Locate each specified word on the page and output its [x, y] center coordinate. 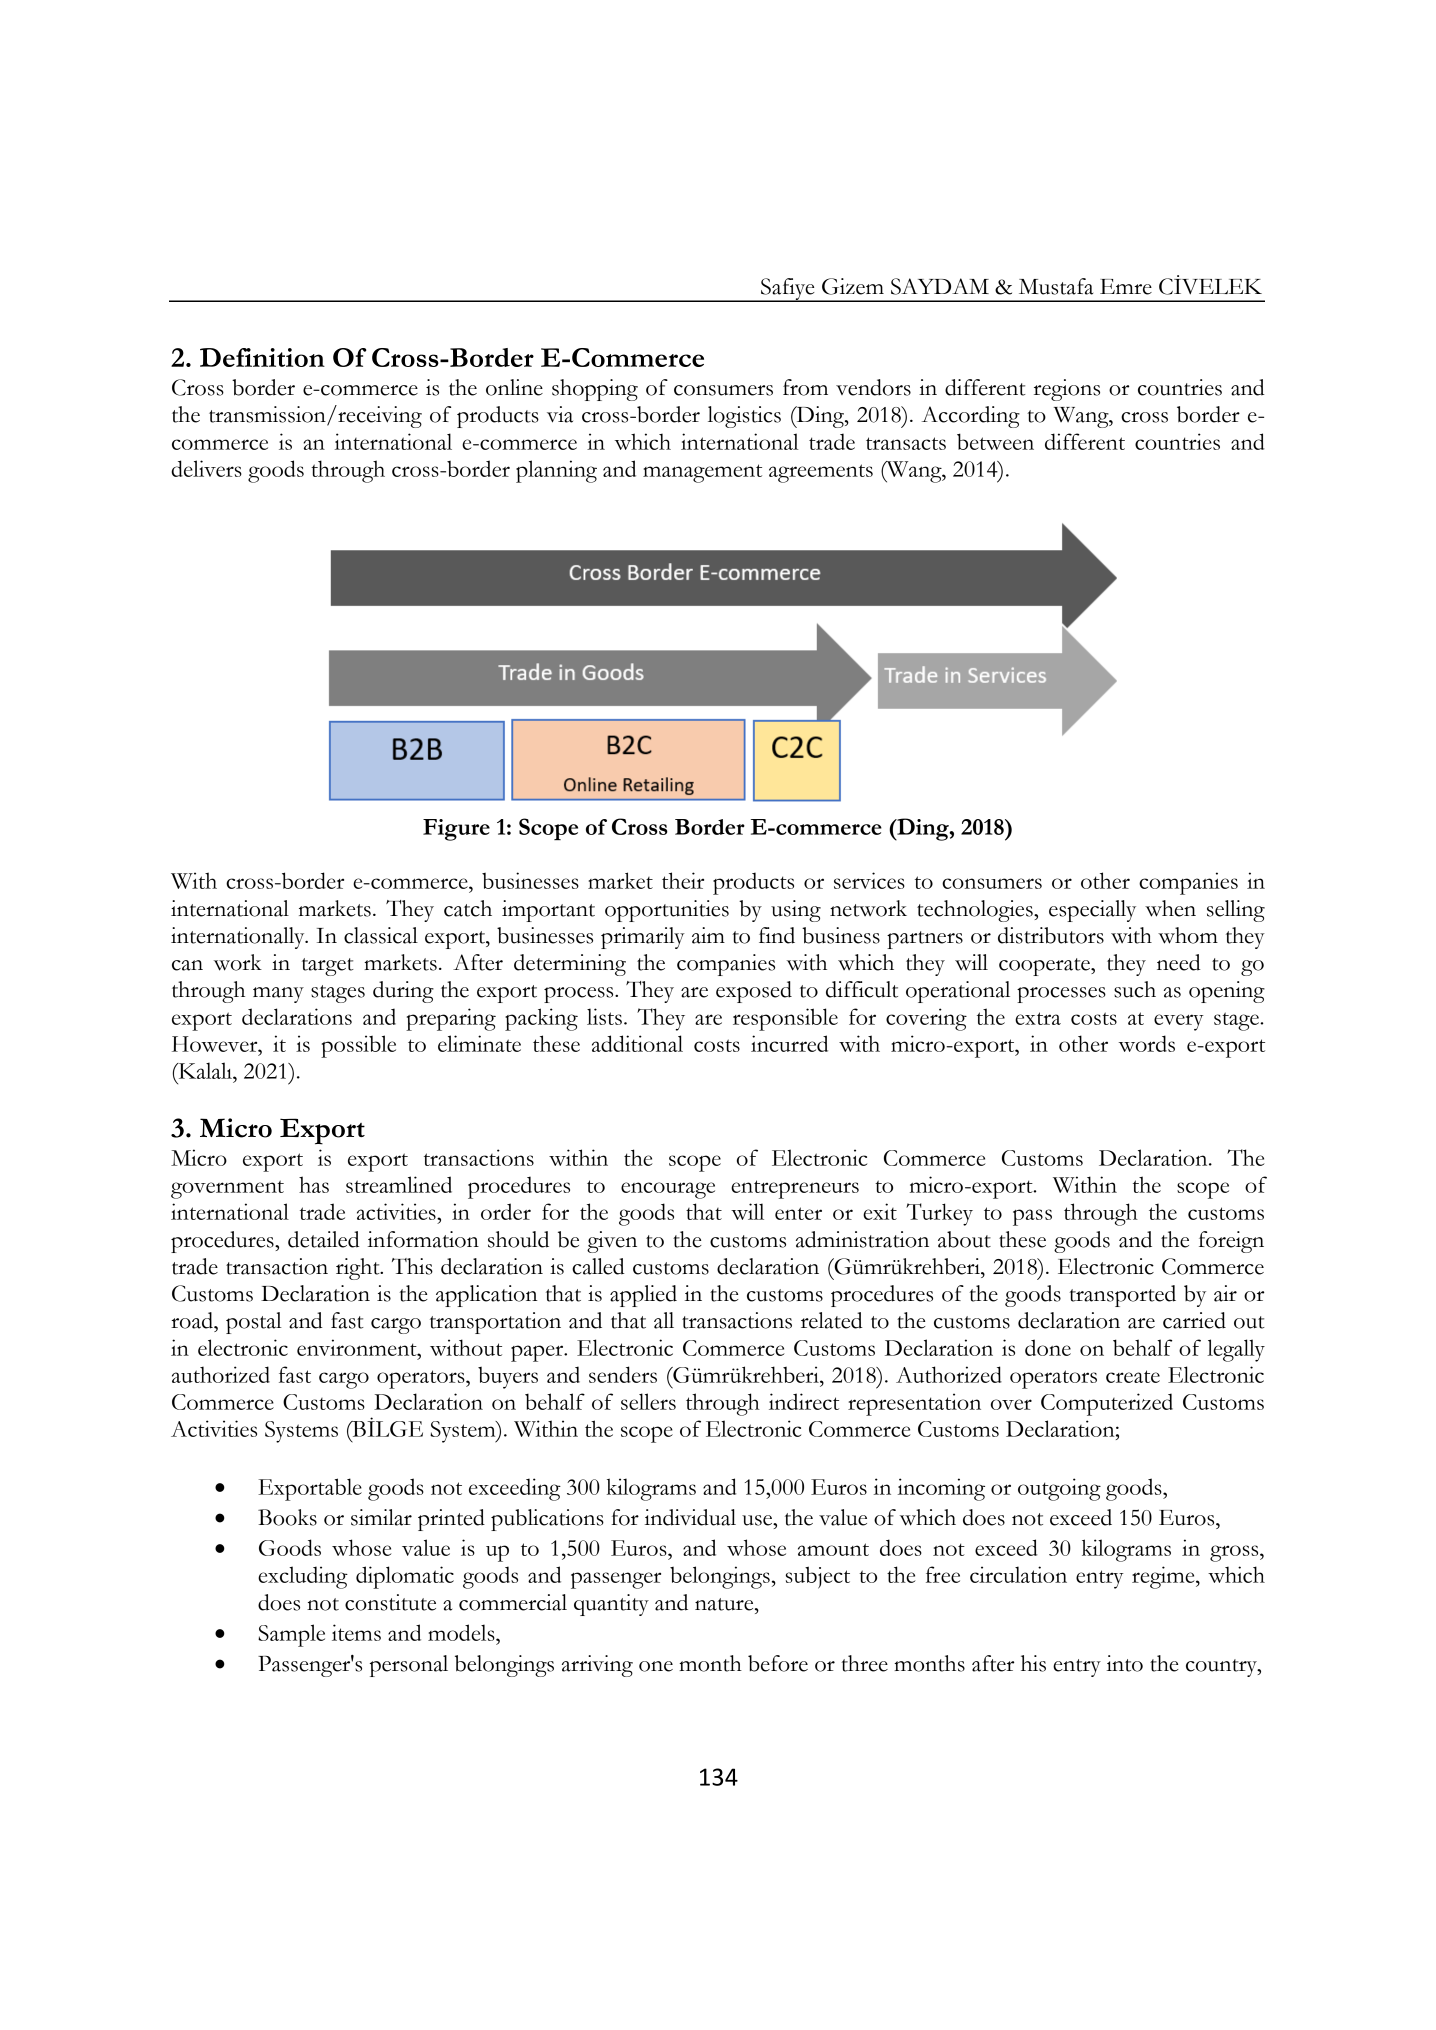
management [702, 473]
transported [1122, 1296]
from [805, 387]
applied [643, 1296]
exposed [754, 992]
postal [254, 1323]
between [995, 441]
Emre [1126, 287]
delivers [206, 468]
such [1135, 989]
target [328, 967]
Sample [291, 1635]
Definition [262, 357]
